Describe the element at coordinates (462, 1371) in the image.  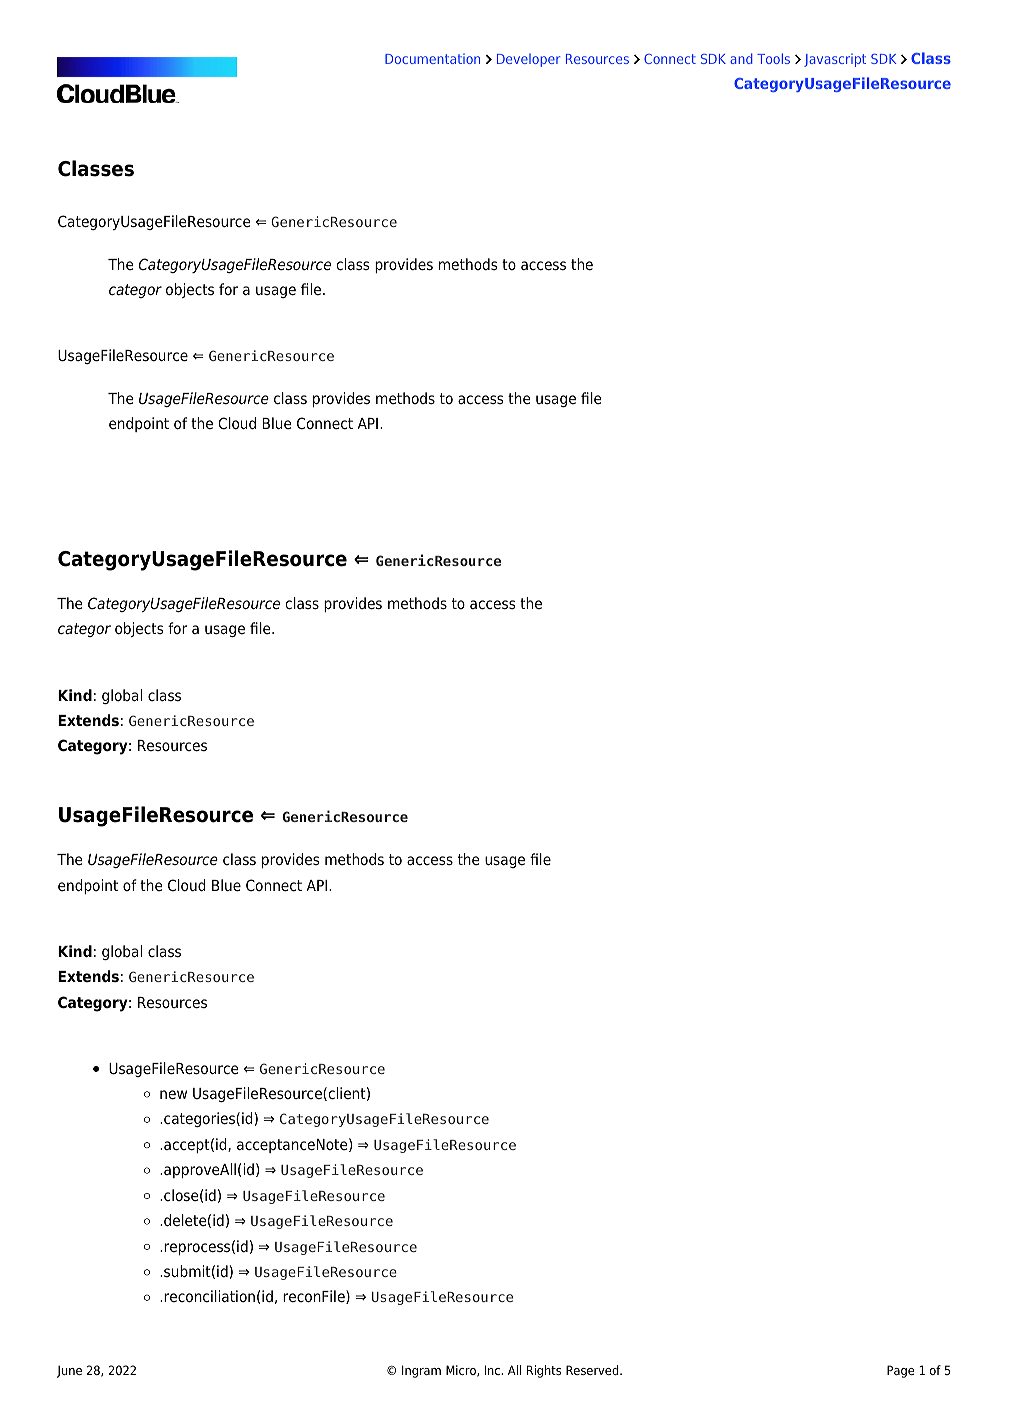
I see `Micro` at that location.
